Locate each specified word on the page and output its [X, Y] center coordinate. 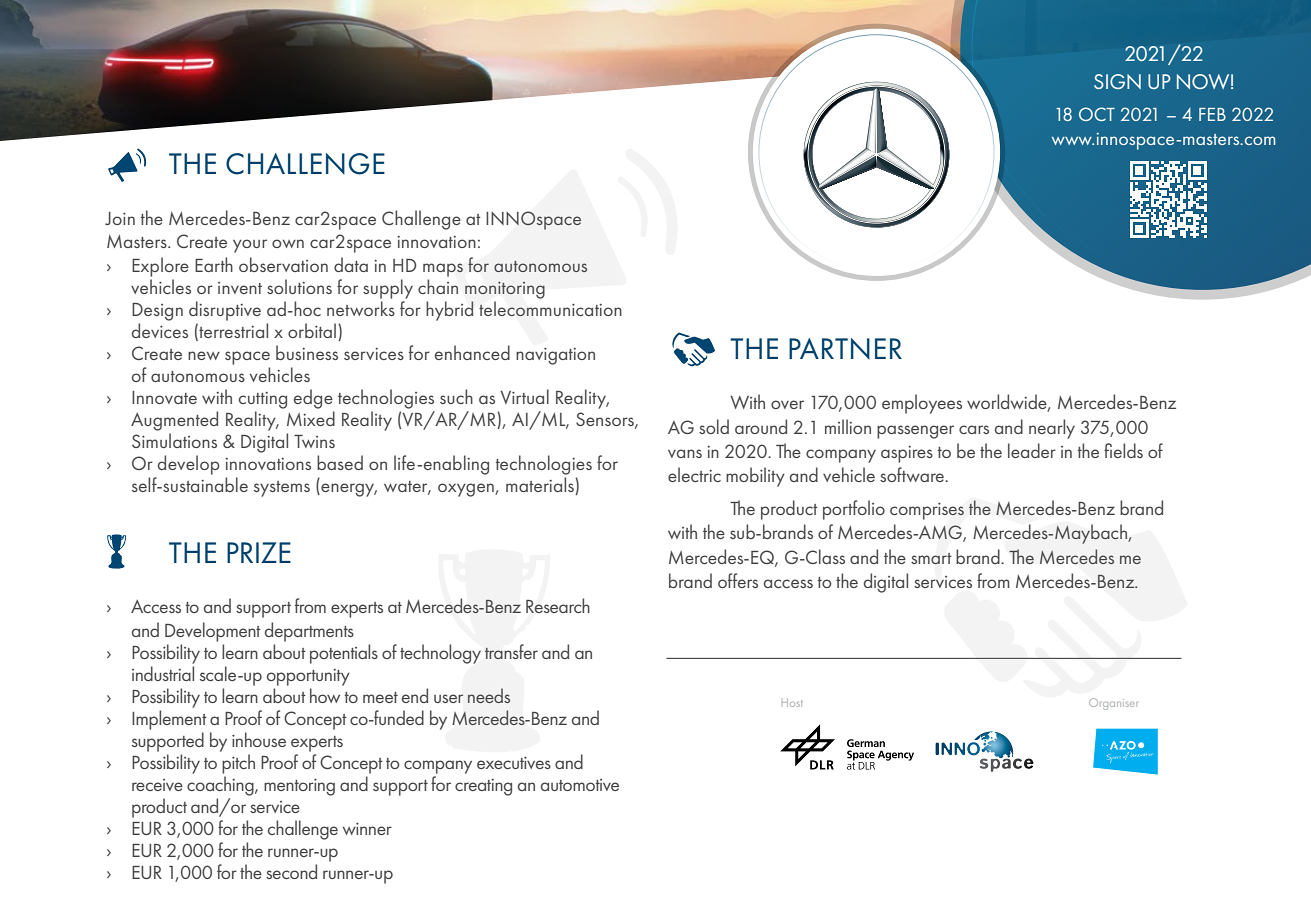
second [291, 871]
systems [282, 489]
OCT [1097, 114]
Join [120, 218]
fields [1123, 450]
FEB [1212, 114]
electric [694, 474]
